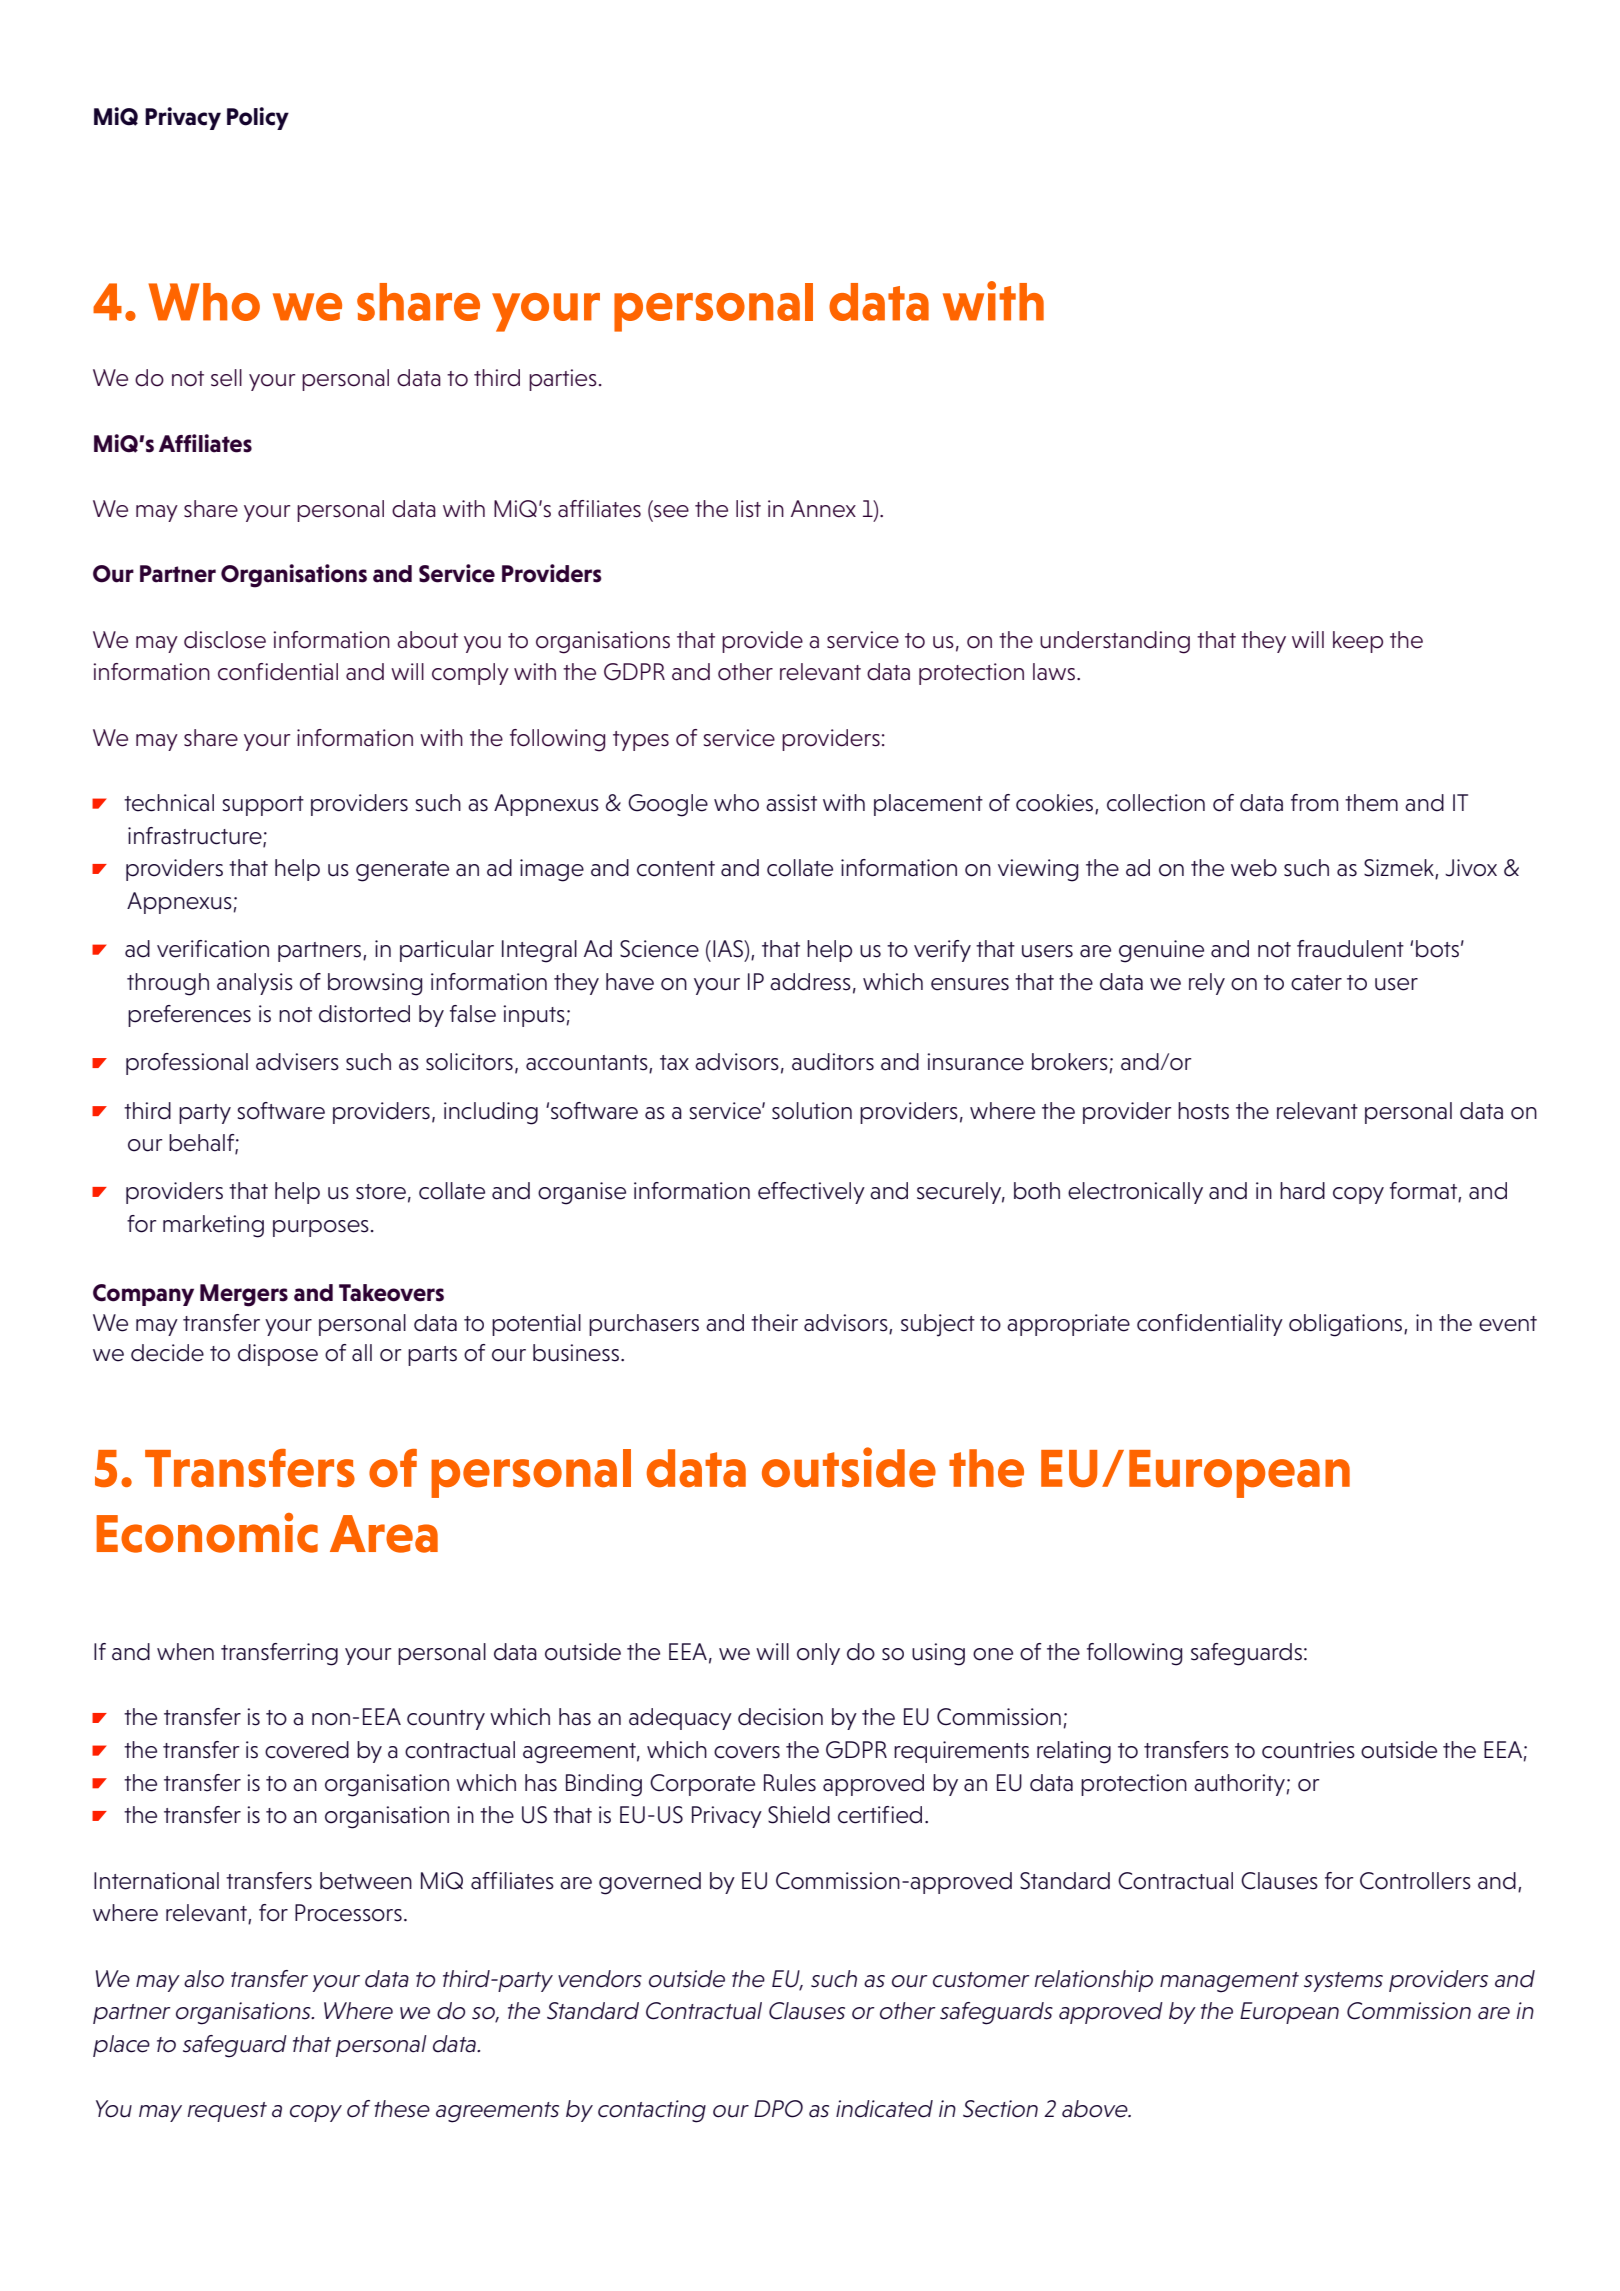  What do you see at coordinates (1371, 803) in the page?
I see `them` at bounding box center [1371, 803].
